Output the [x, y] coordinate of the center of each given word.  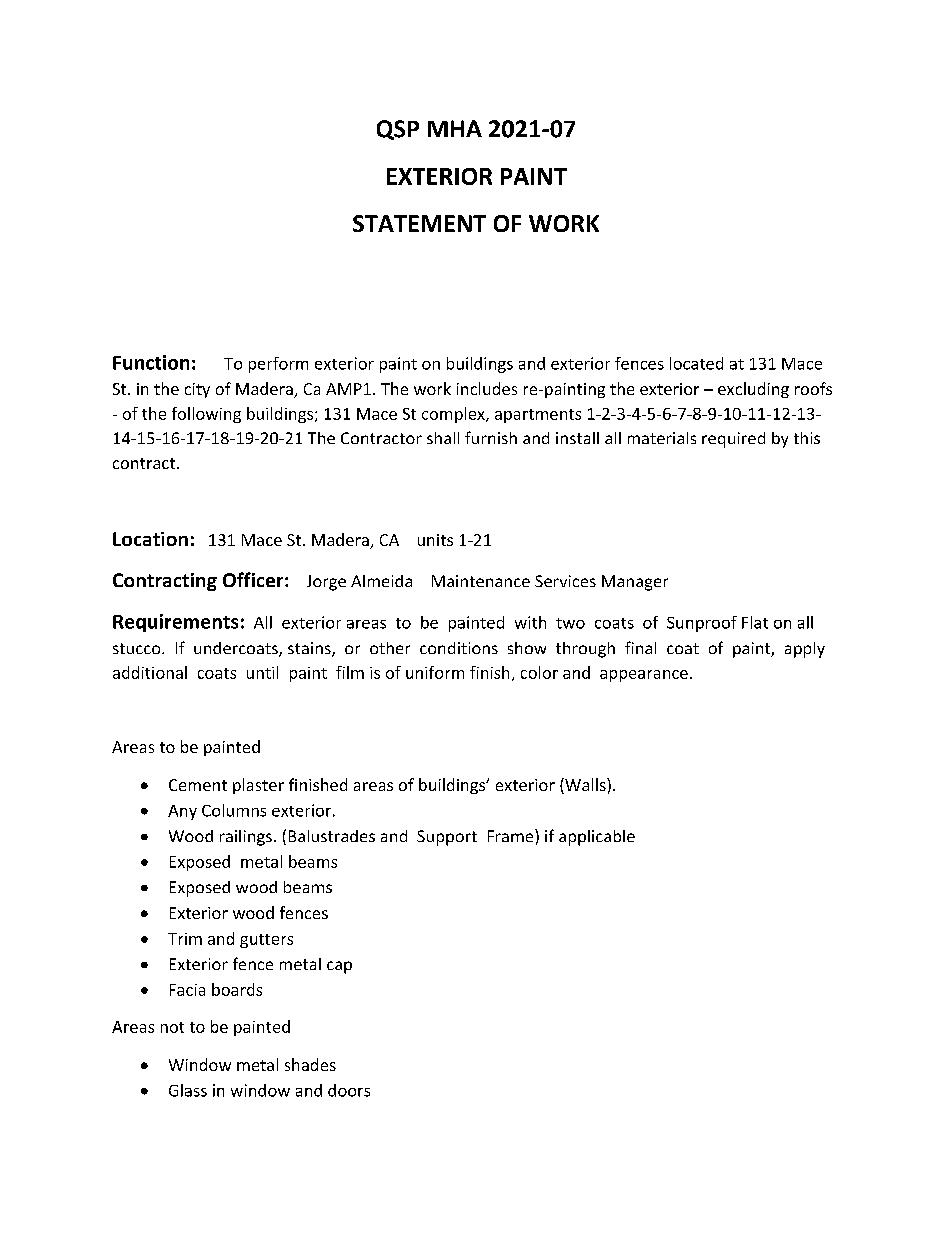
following [206, 415]
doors [349, 1090]
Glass [188, 1090]
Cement [198, 785]
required [733, 440]
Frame [512, 835]
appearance [644, 676]
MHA [455, 128]
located [696, 363]
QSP [398, 130]
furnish [491, 437]
